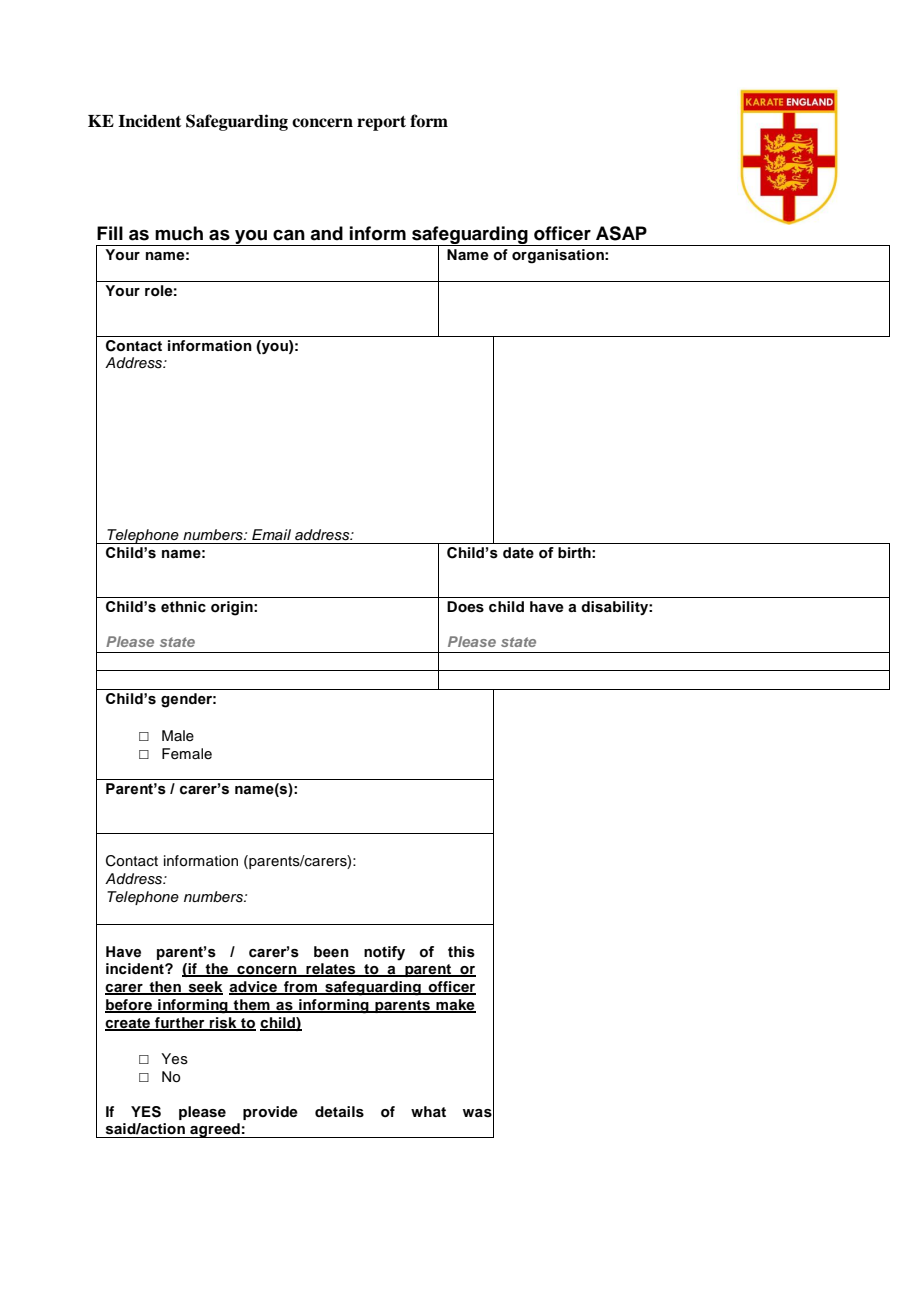  I want to click on what, so click(428, 1111).
